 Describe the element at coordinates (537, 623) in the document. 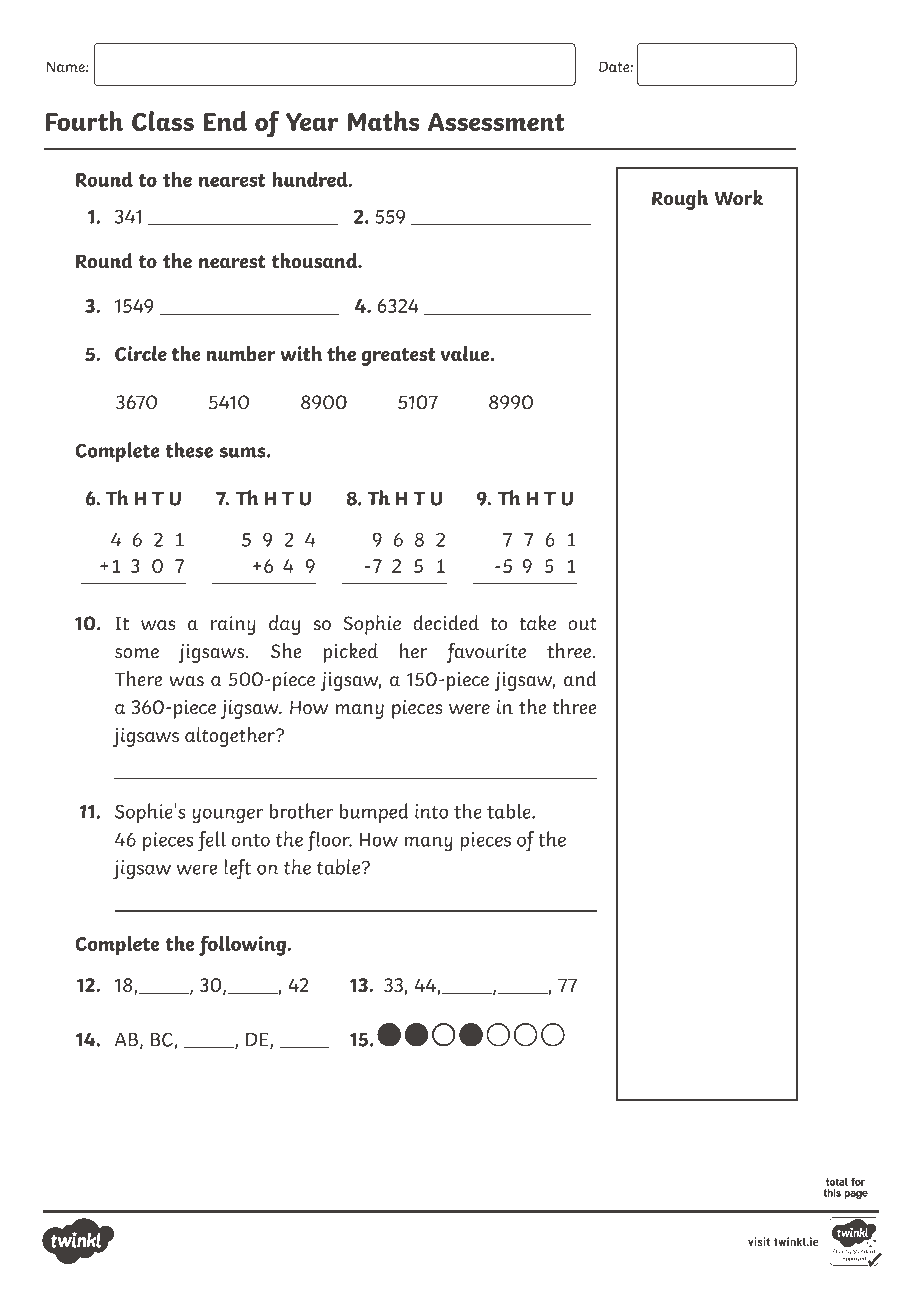

I see `take` at that location.
